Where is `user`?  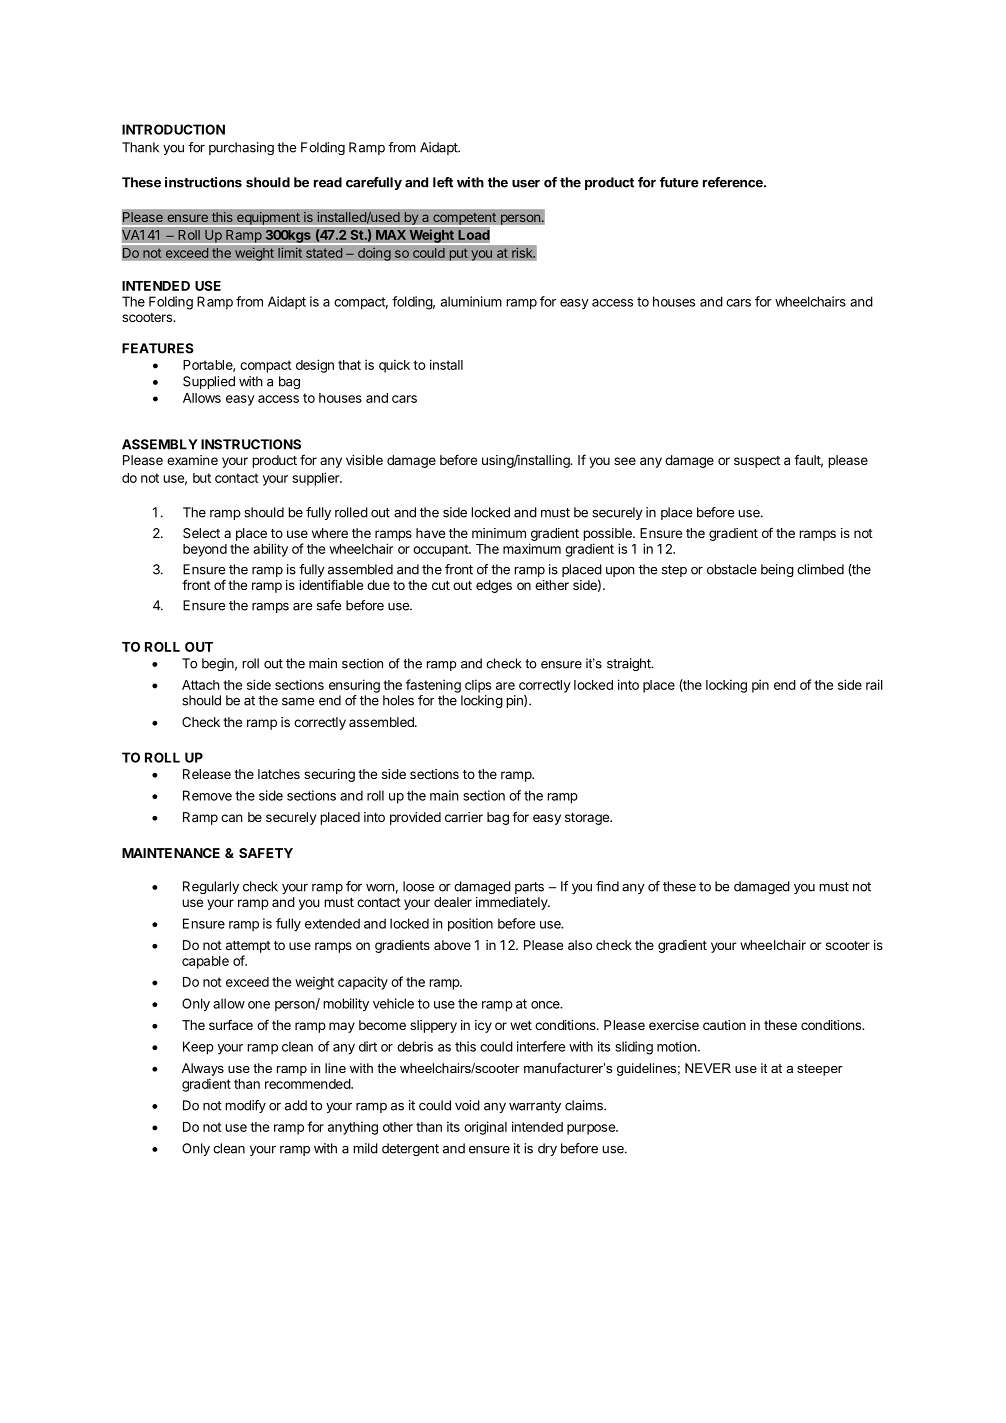
user is located at coordinates (526, 184).
